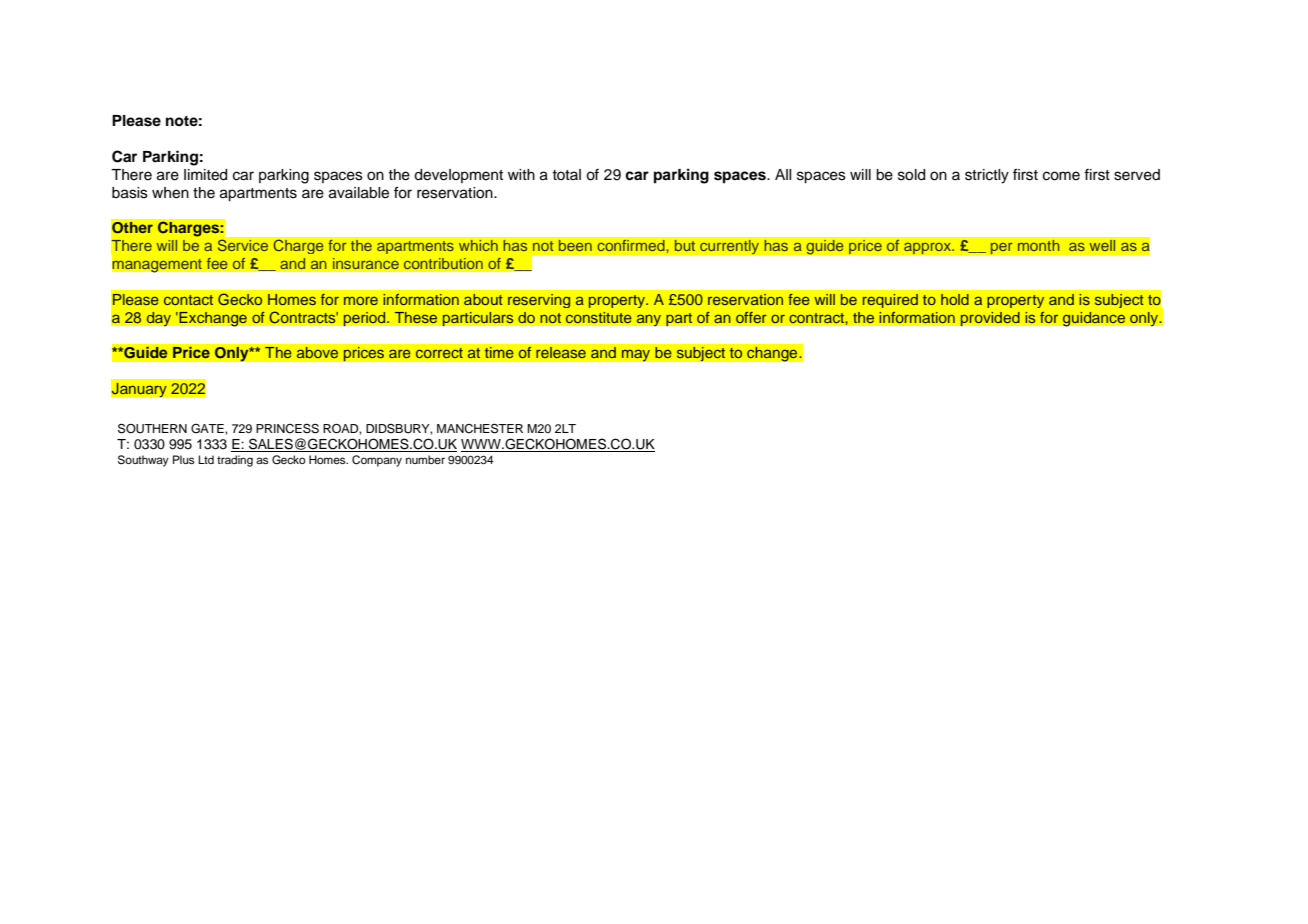  I want to click on limited, so click(205, 175).
